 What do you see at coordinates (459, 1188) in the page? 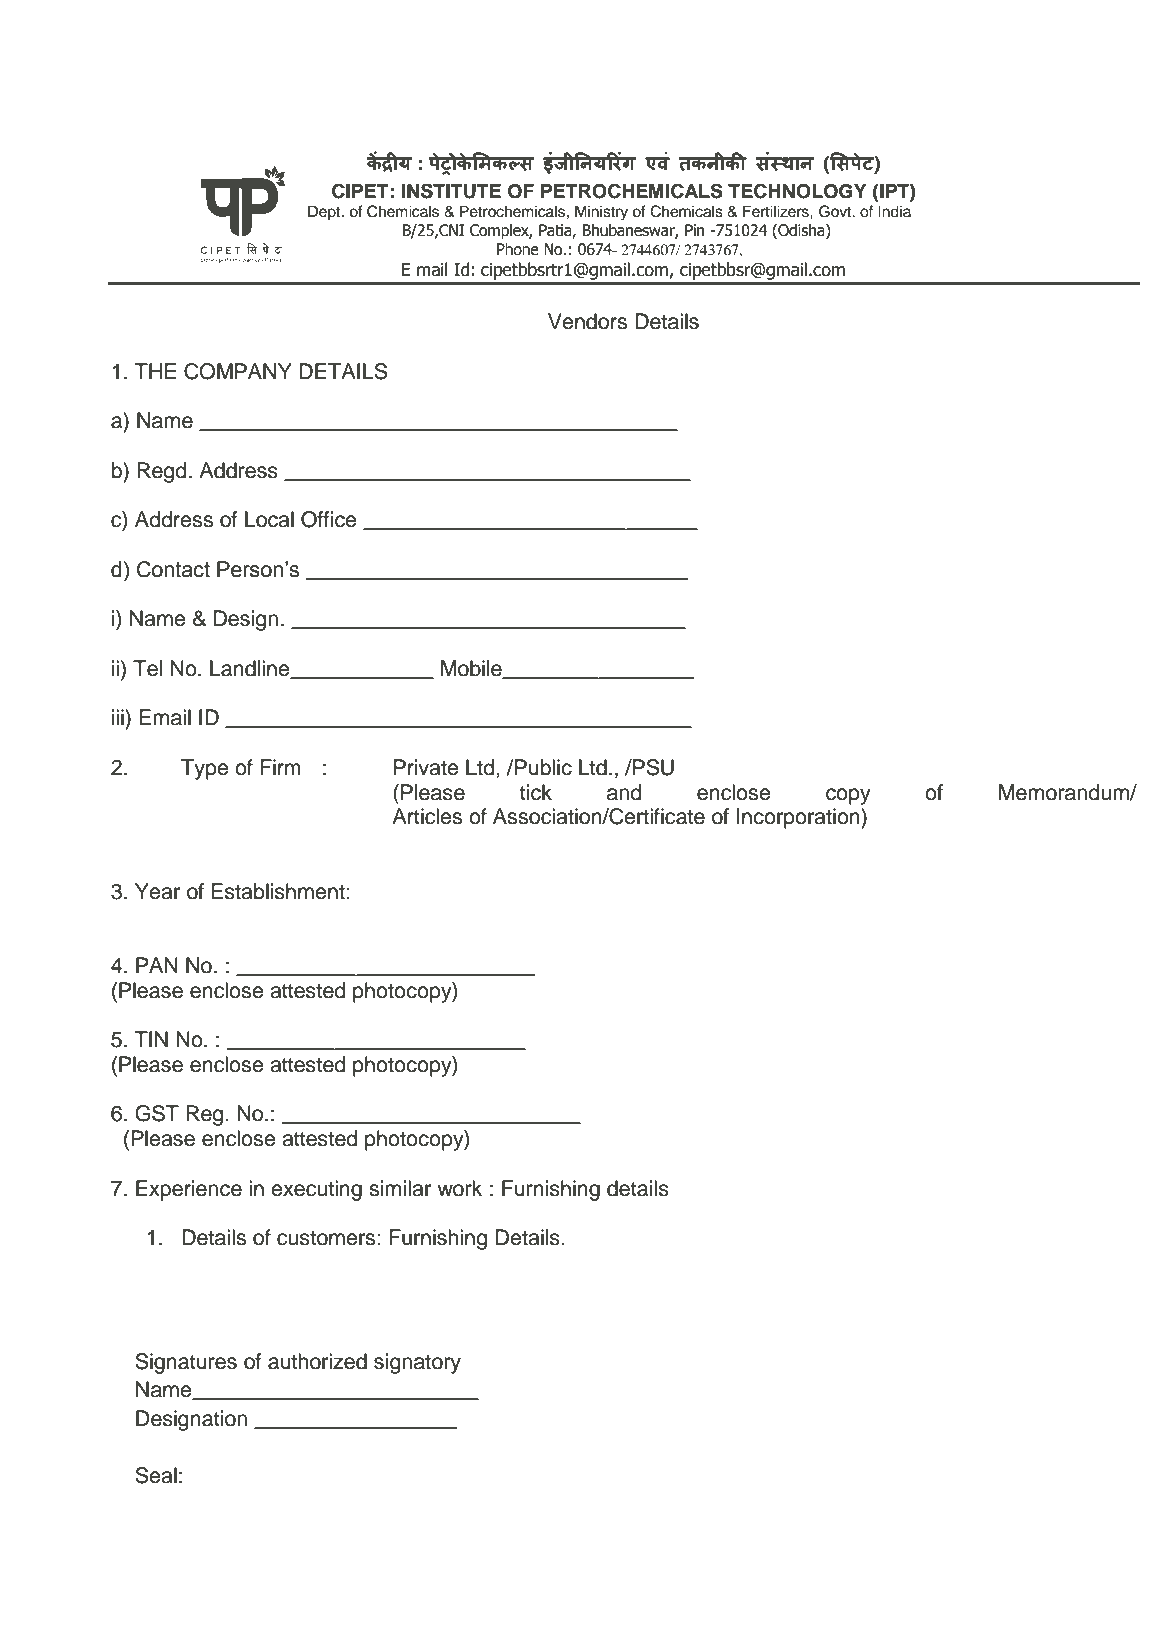
I see `work` at bounding box center [459, 1188].
